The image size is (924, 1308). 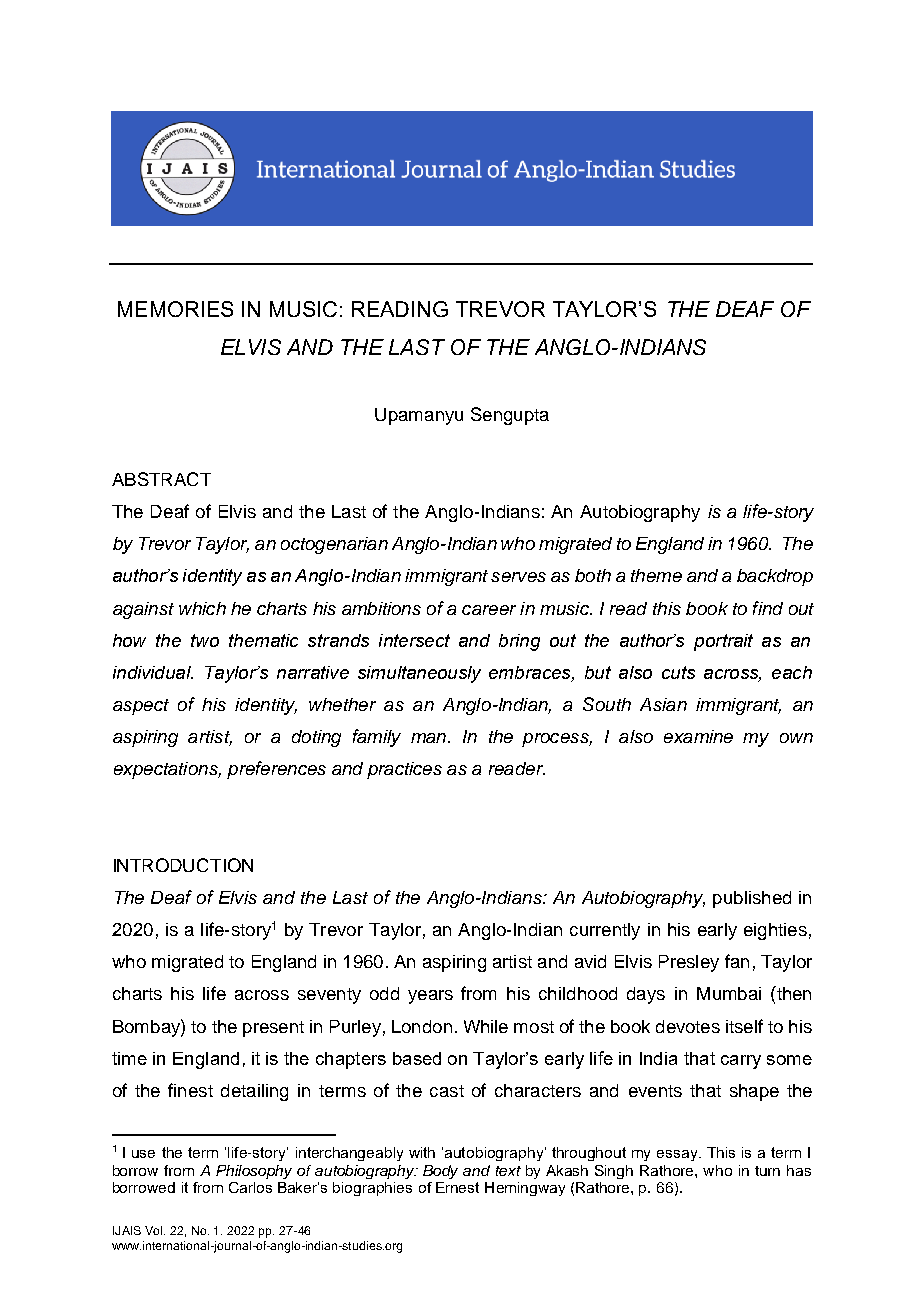 I want to click on ABSTRACT, so click(x=161, y=479).
